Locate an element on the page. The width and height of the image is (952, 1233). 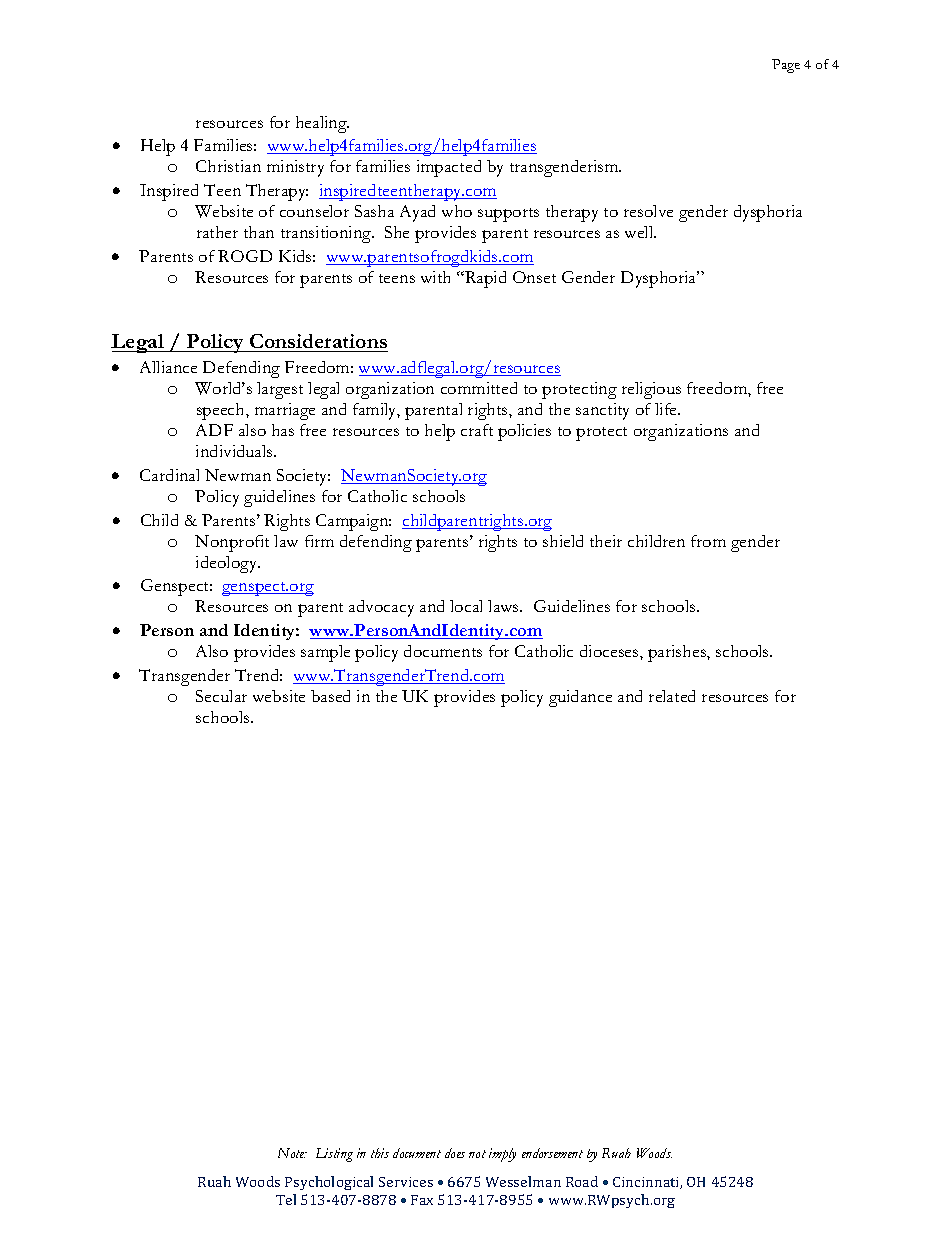
parishes is located at coordinates (678, 653).
